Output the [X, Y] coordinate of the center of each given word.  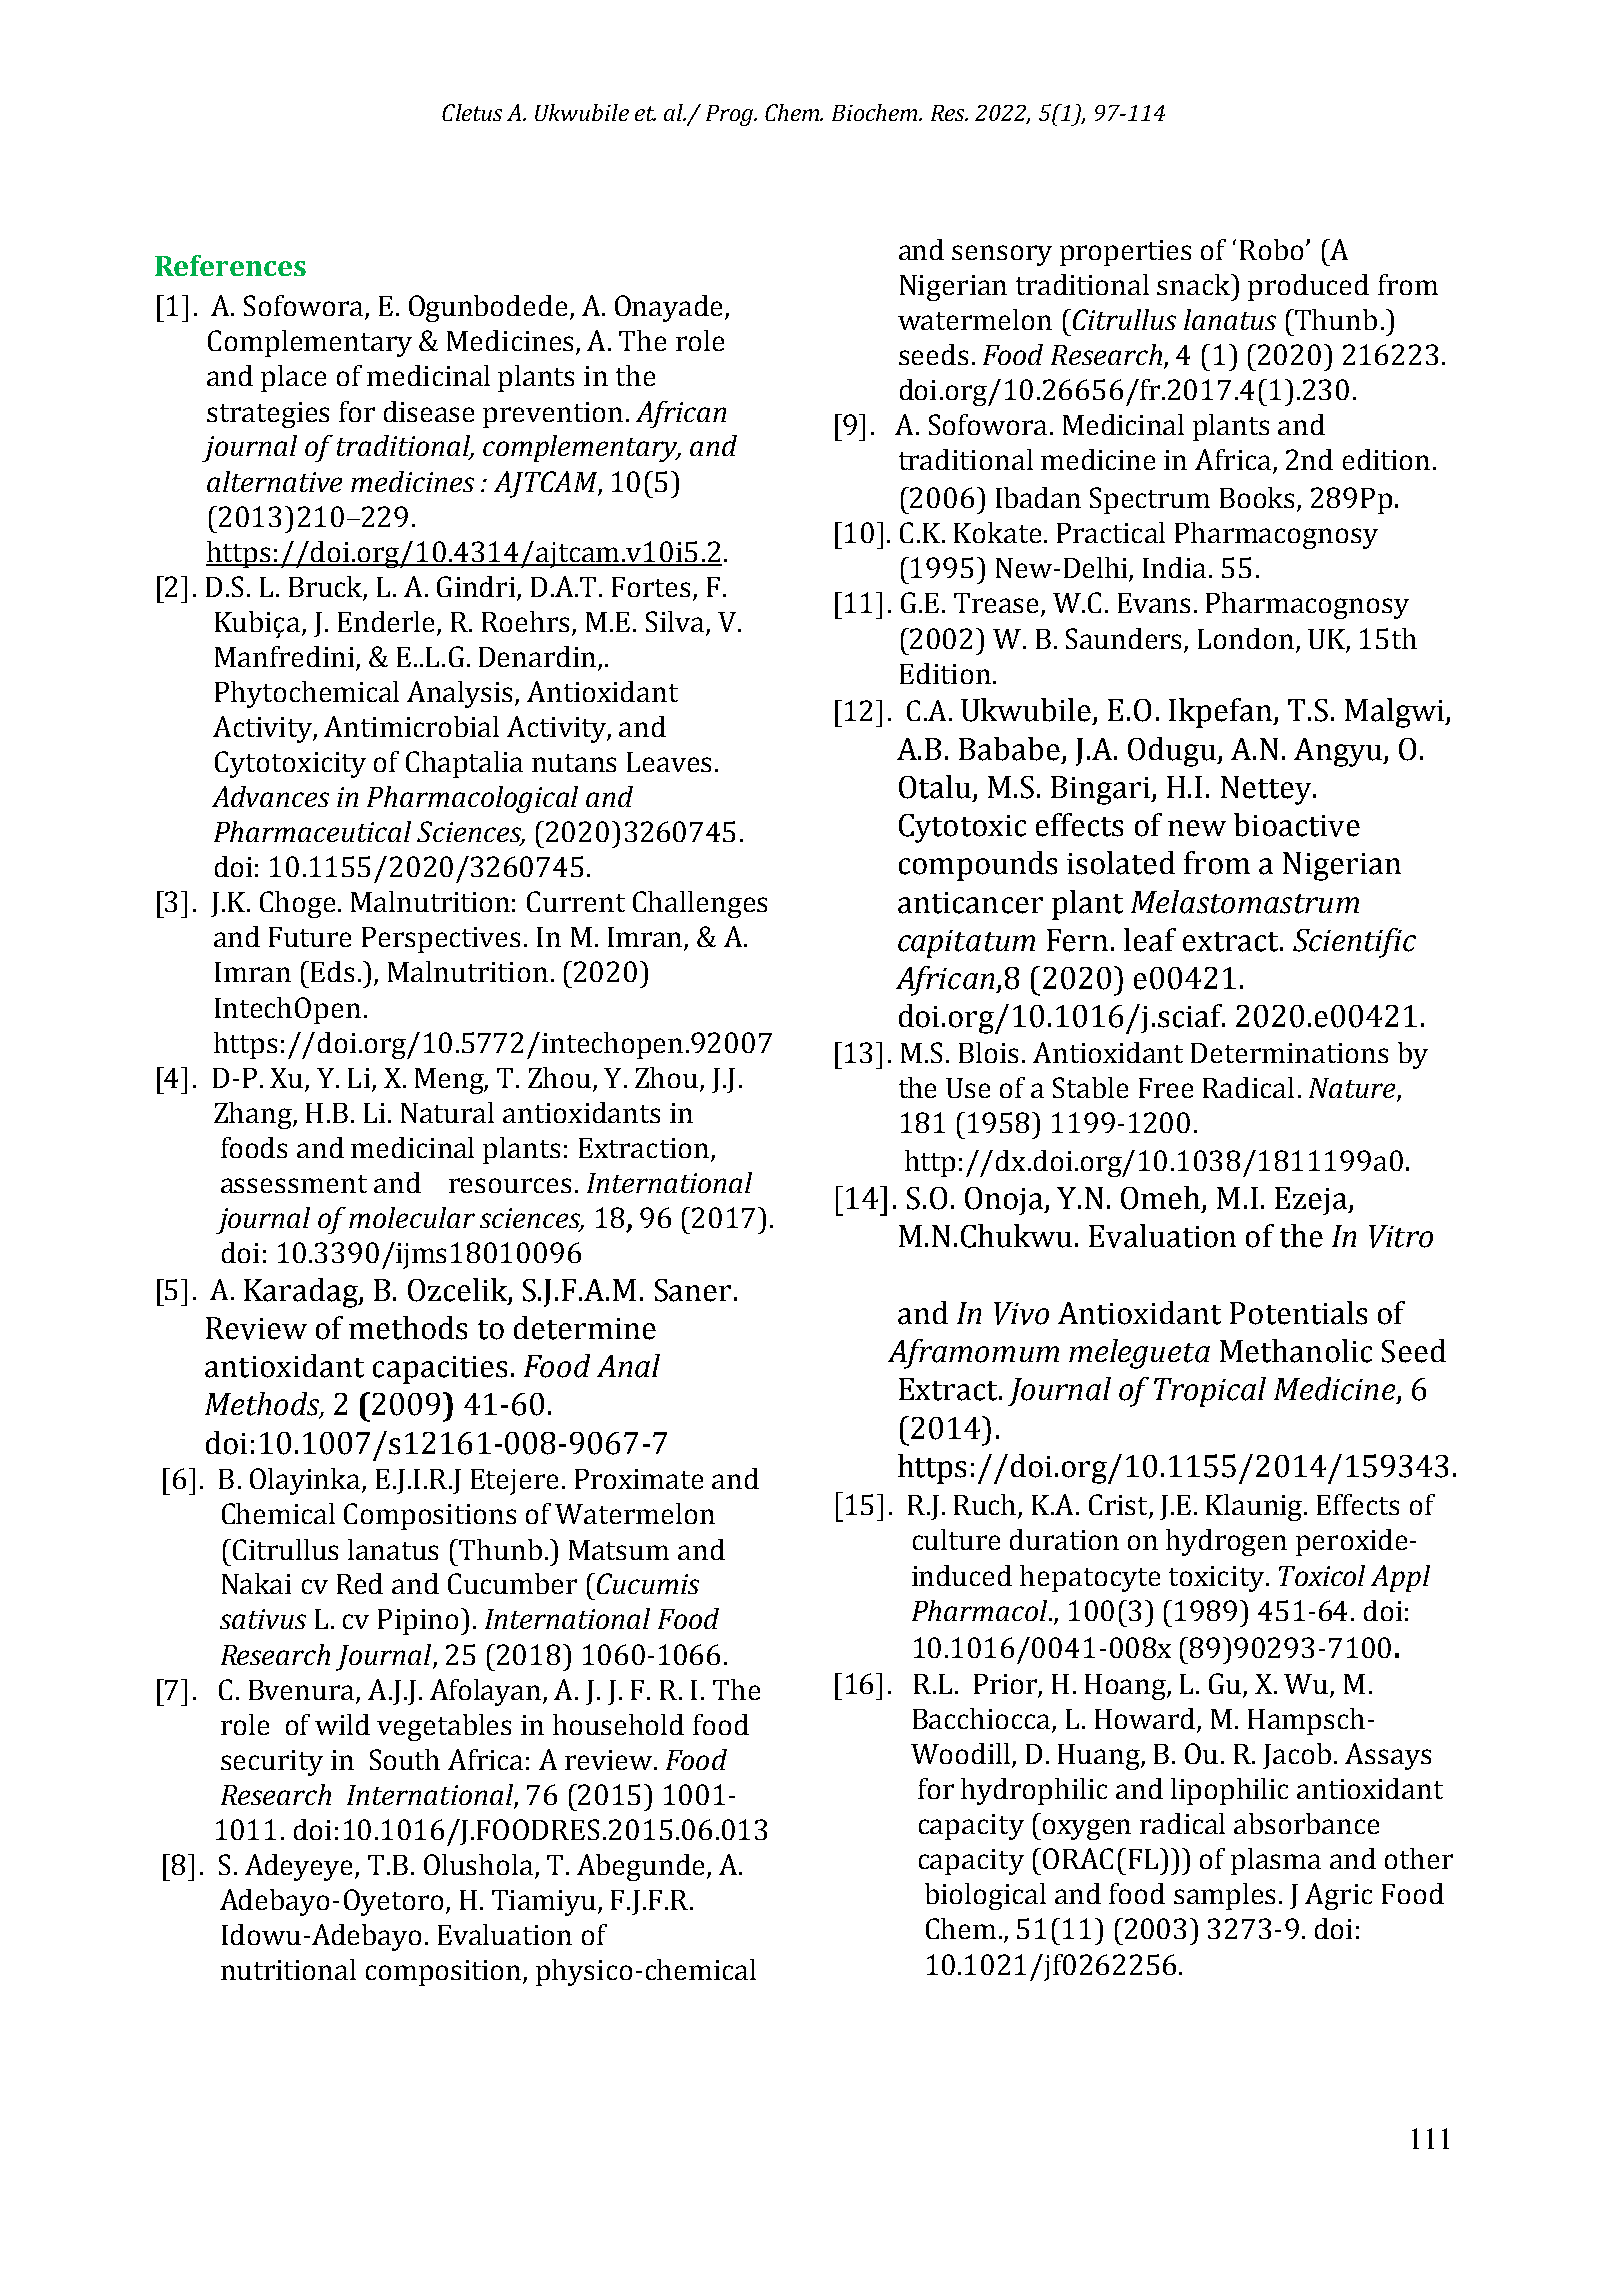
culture [956, 1539]
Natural [447, 1112]
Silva [675, 621]
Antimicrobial [411, 726]
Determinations [1289, 1053]
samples [1224, 1896]
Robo [1271, 249]
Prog [731, 115]
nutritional [288, 1969]
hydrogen [1226, 1542]
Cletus [472, 112]
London [1246, 638]
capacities [440, 1370]
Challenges [700, 904]
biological [985, 1896]
